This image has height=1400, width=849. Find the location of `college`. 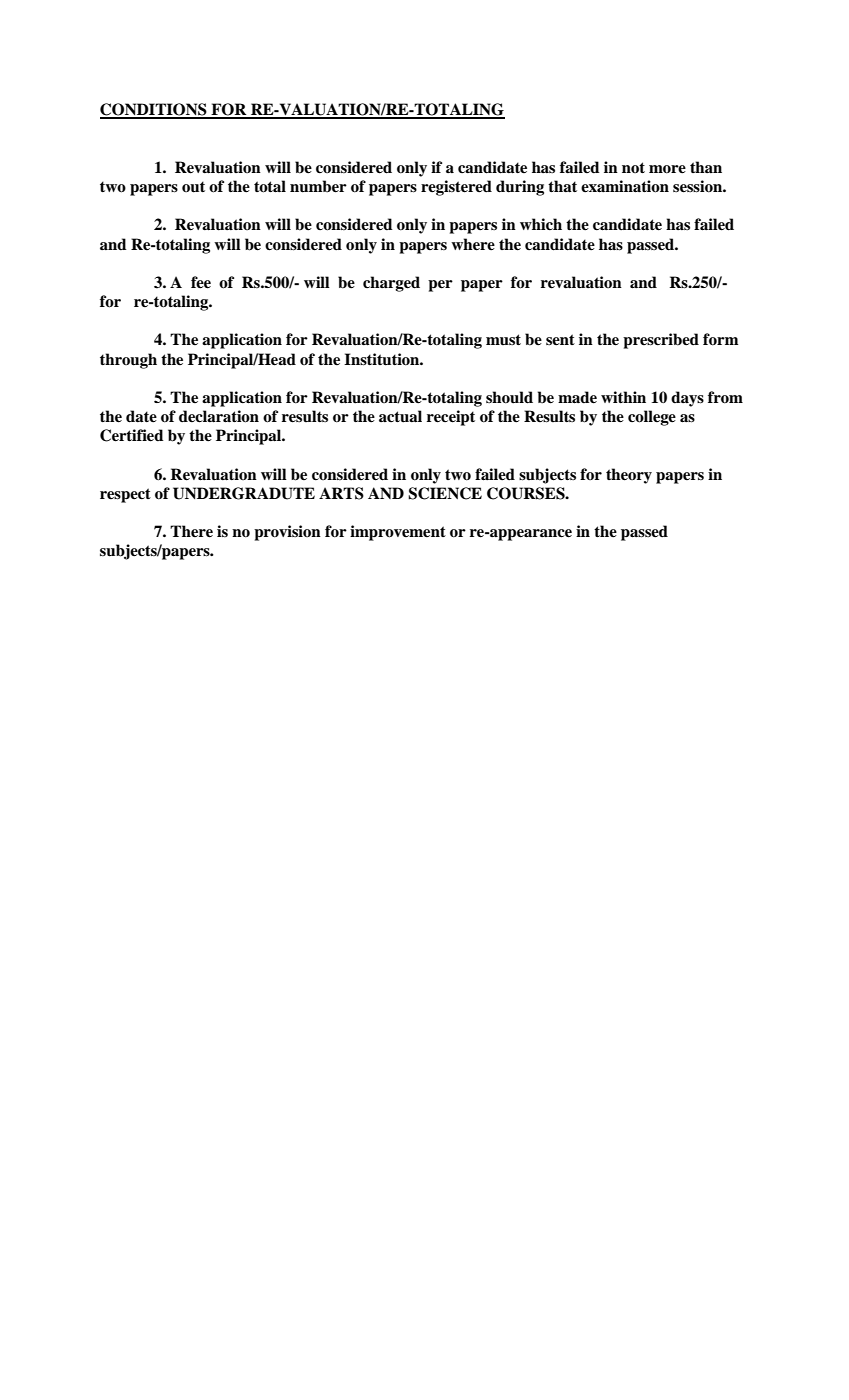

college is located at coordinates (652, 418).
